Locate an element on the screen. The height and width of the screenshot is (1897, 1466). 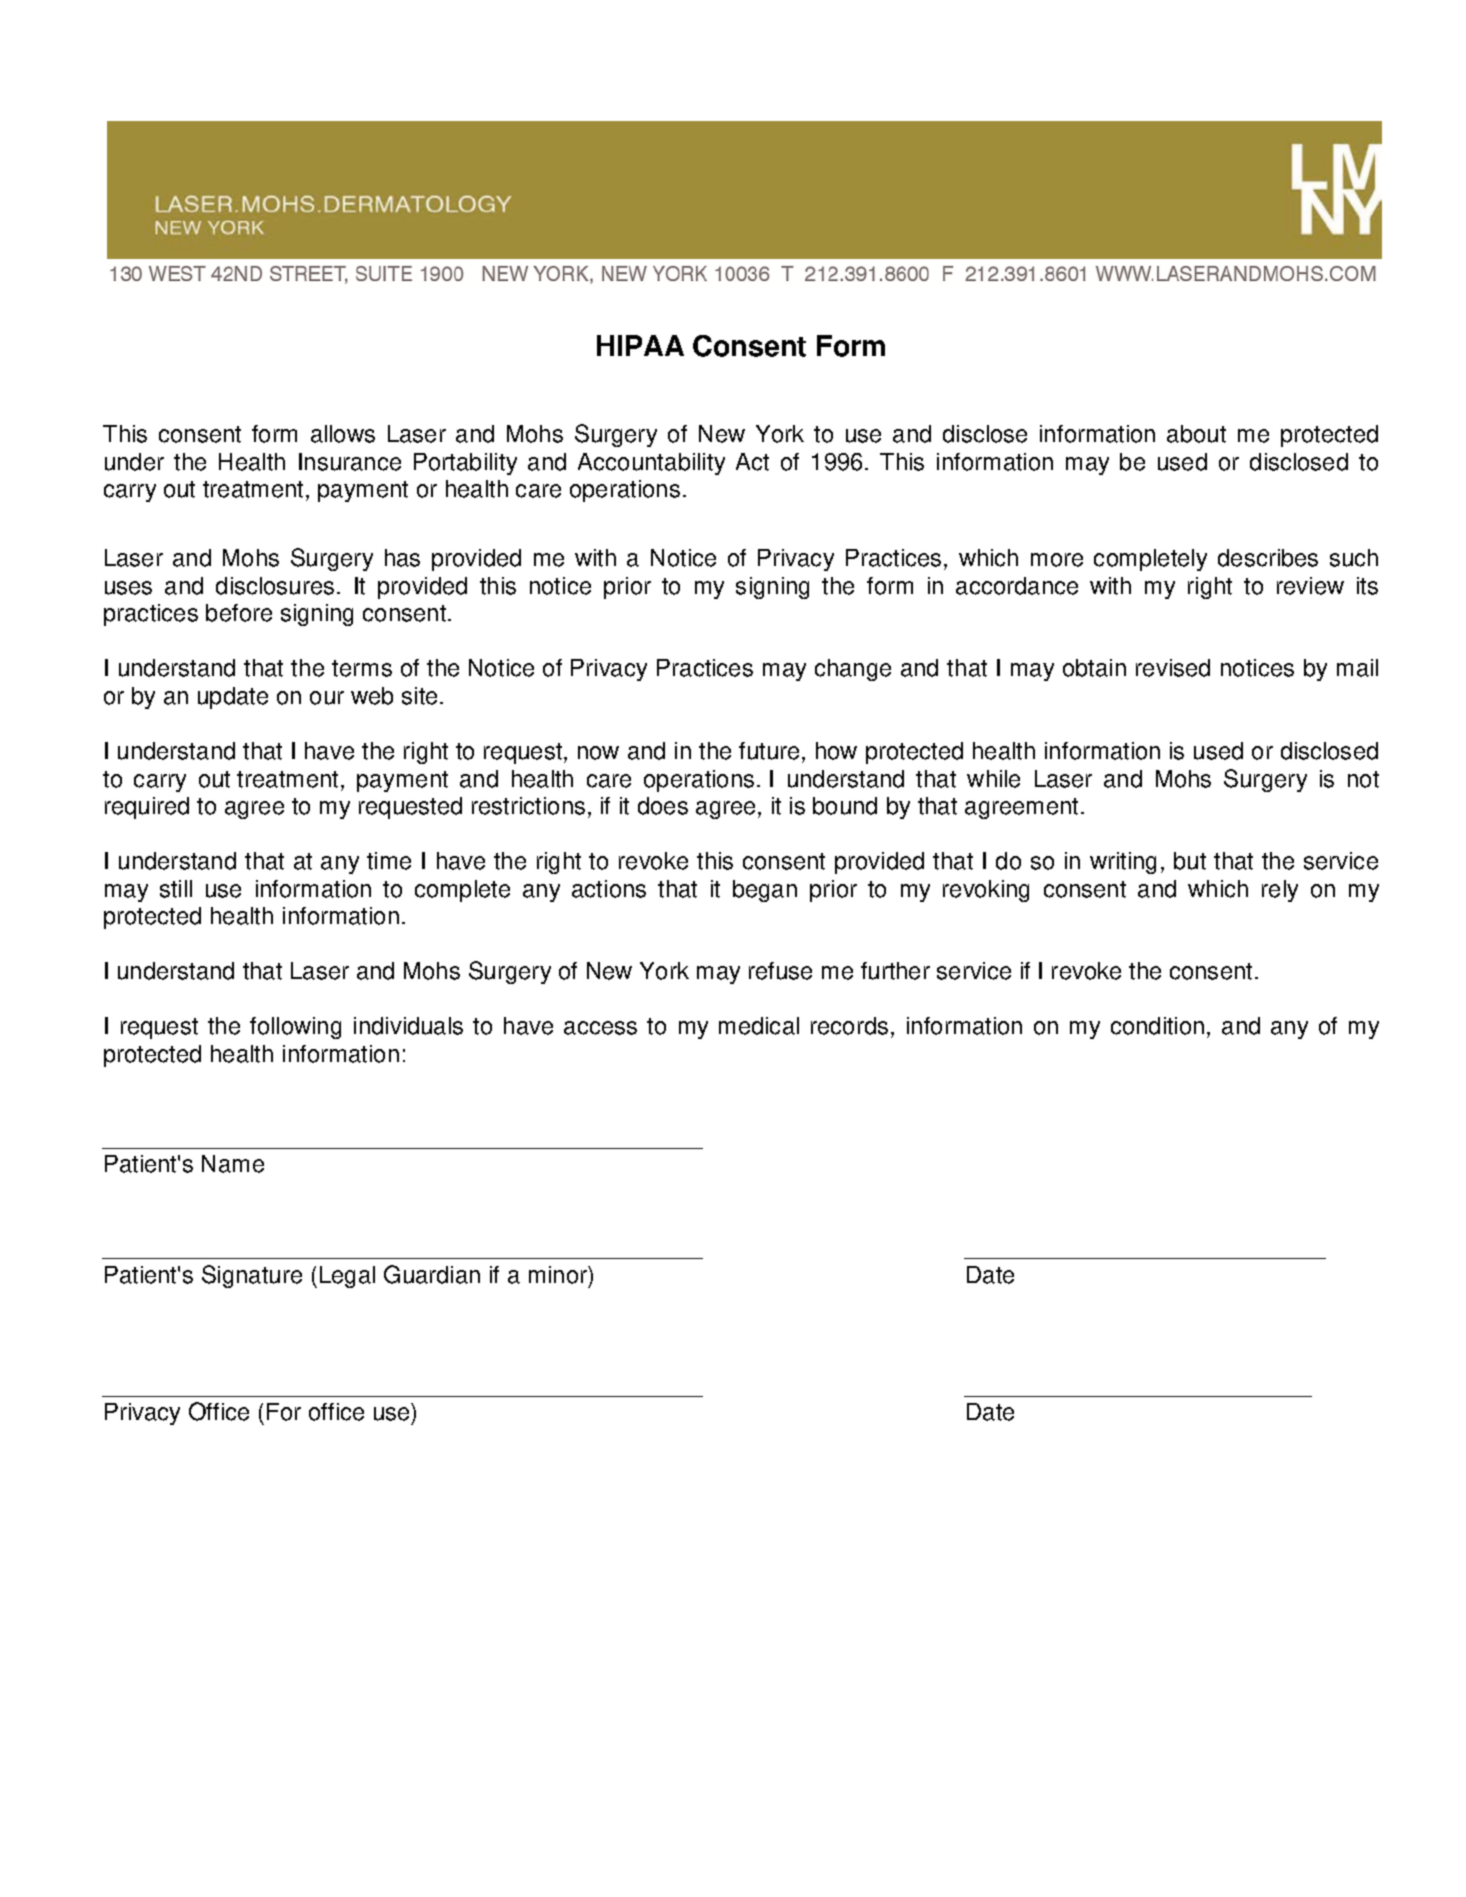
but is located at coordinates (1190, 861).
